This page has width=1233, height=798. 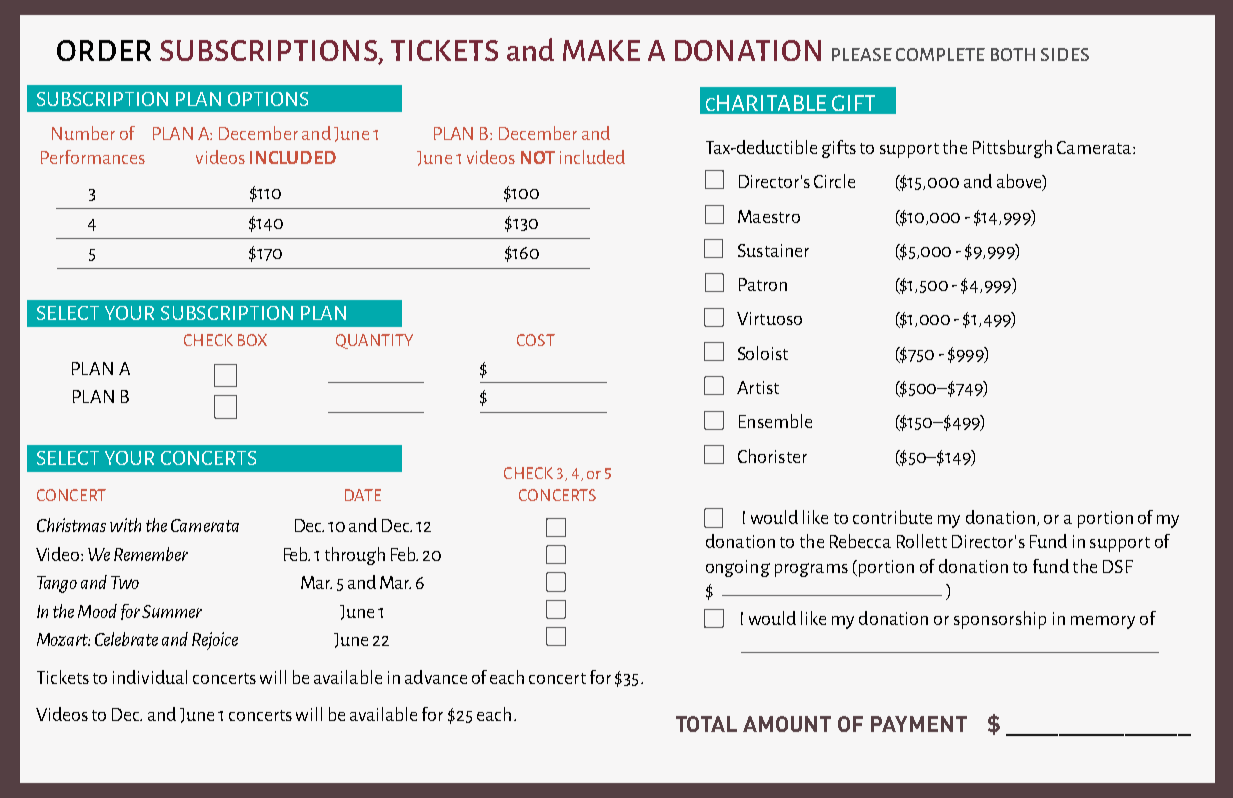 What do you see at coordinates (892, 517) in the page?
I see `contribute` at bounding box center [892, 517].
